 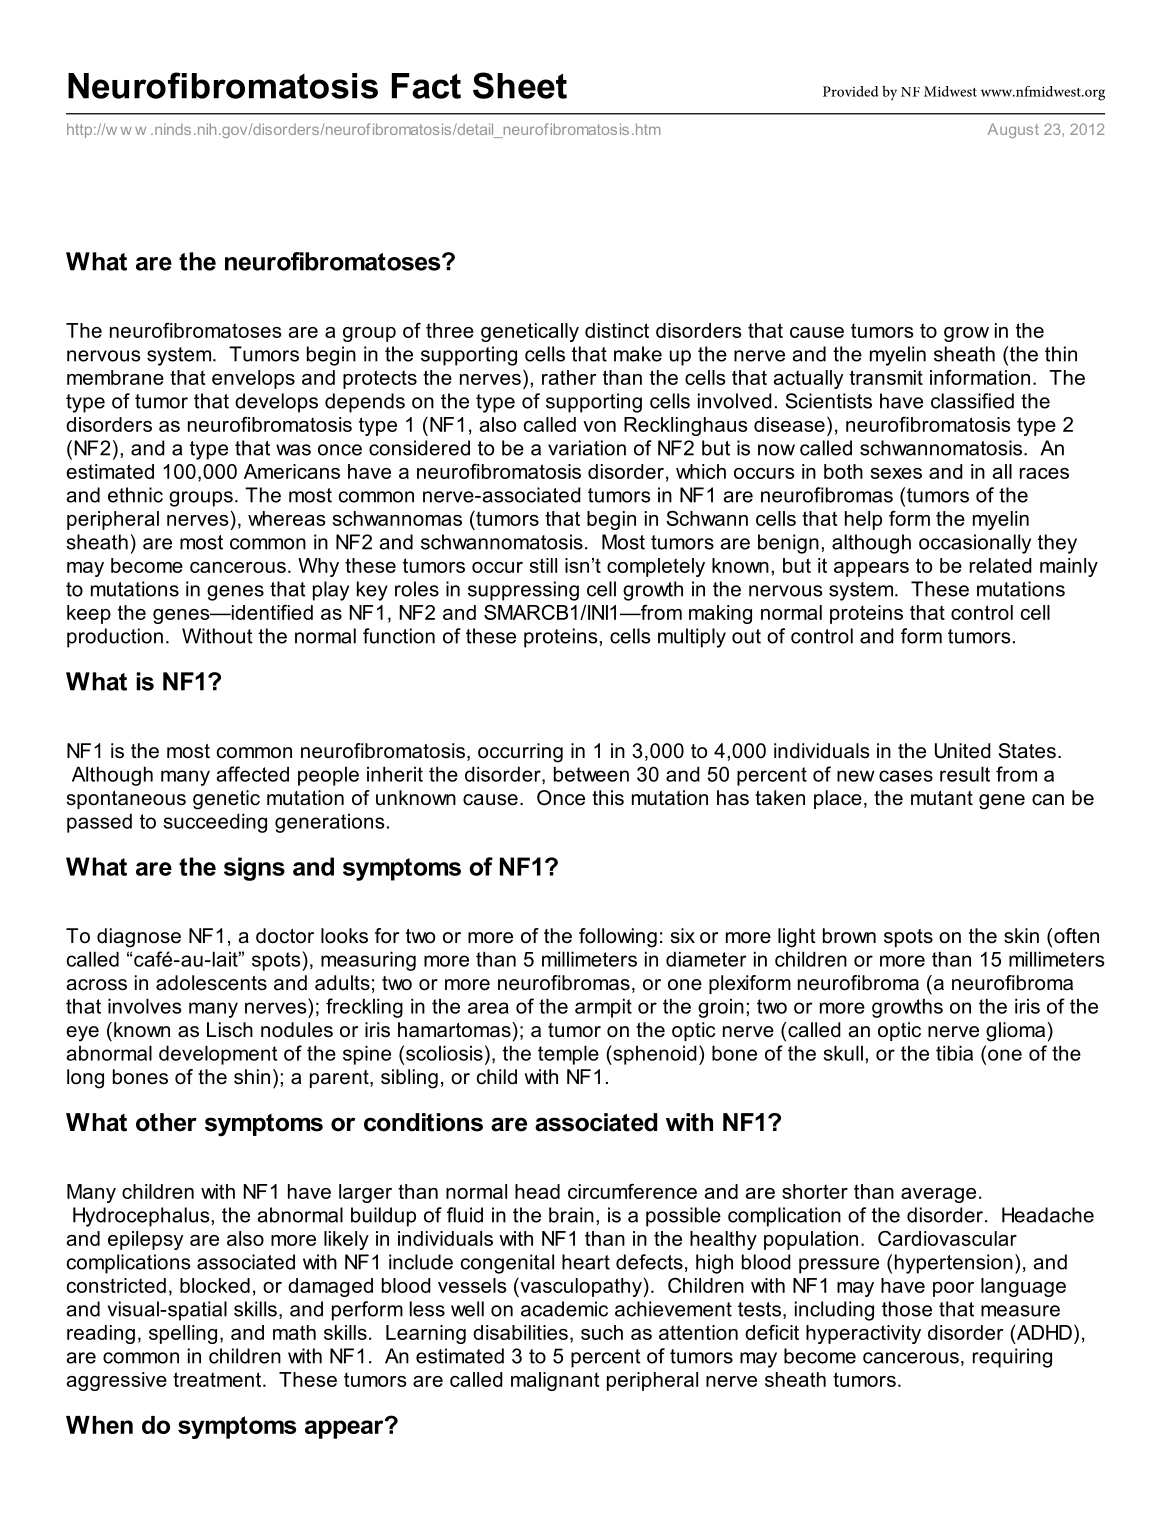 What do you see at coordinates (963, 751) in the screenshot?
I see `United` at bounding box center [963, 751].
